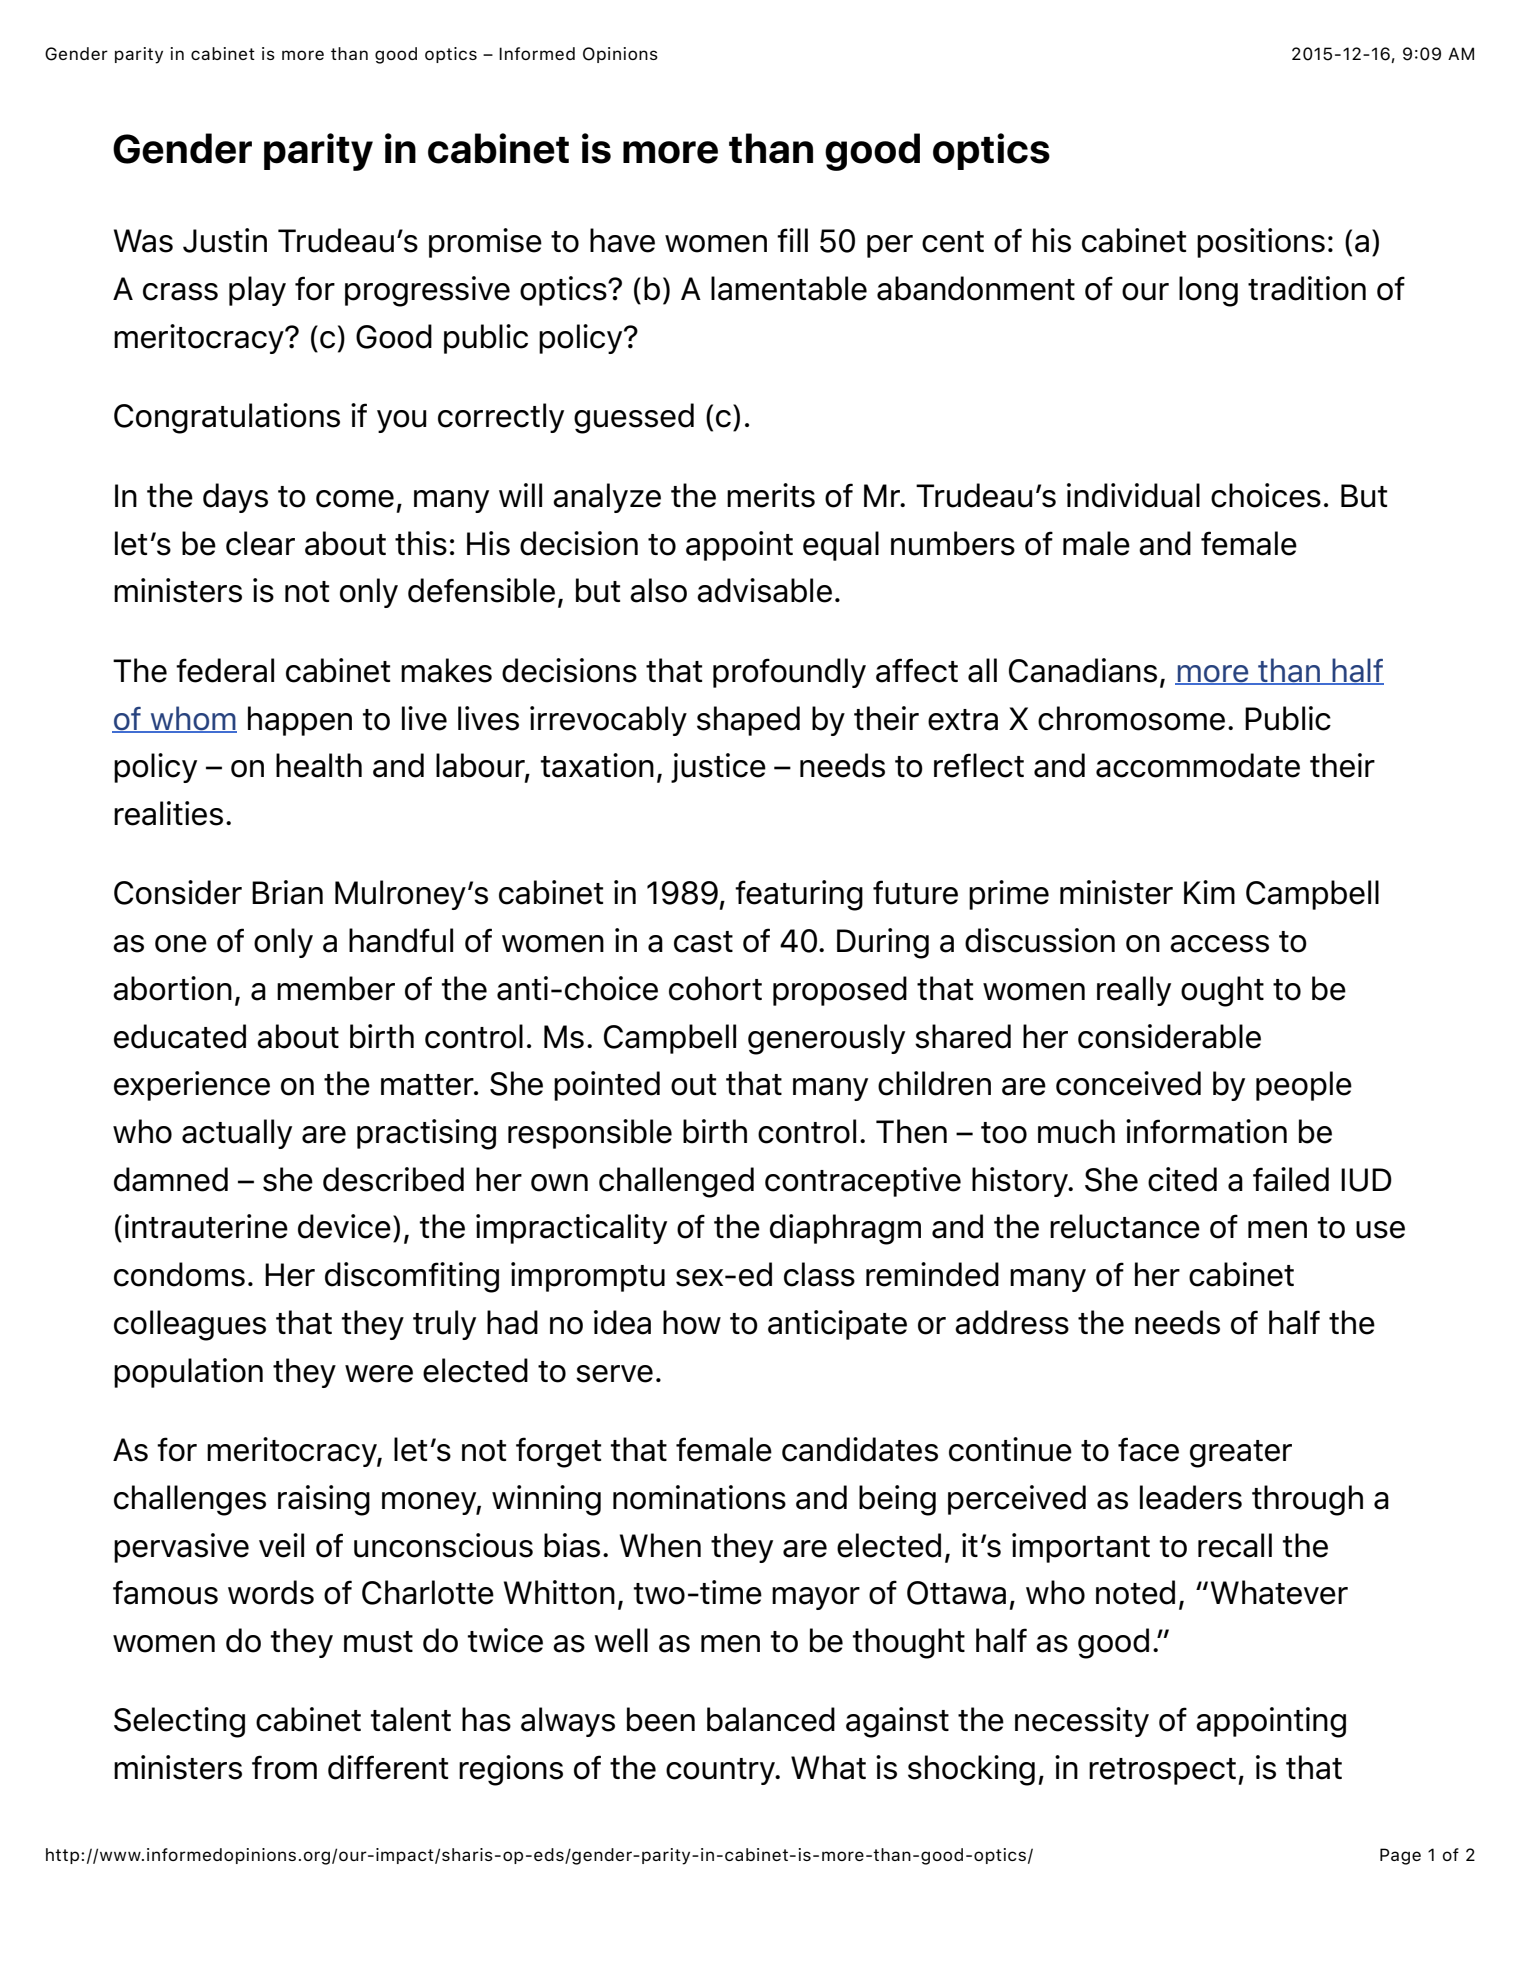 This screenshot has width=1521, height=1968. I want to click on from, so click(284, 1767).
